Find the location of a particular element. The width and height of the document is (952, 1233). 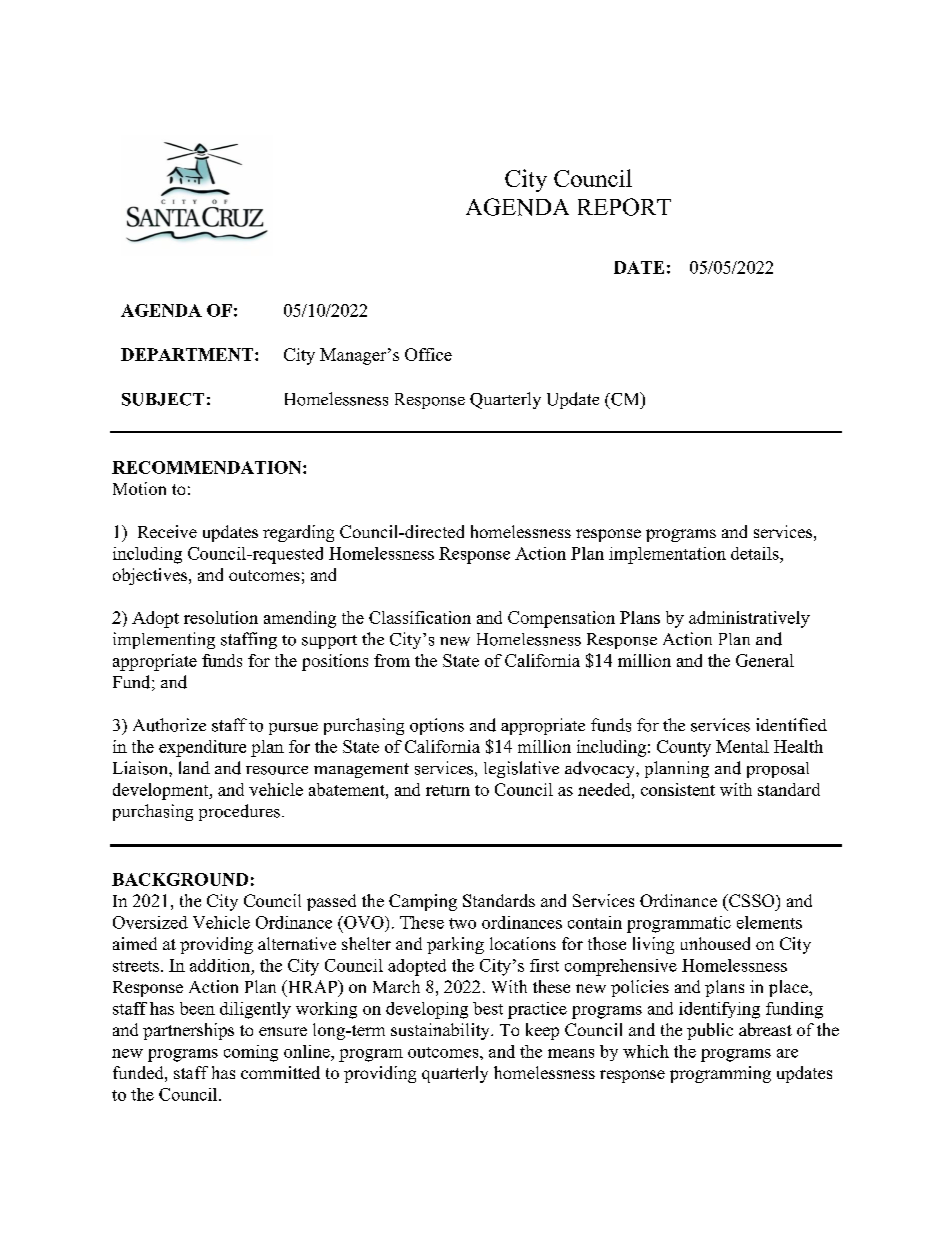

land is located at coordinates (194, 767).
